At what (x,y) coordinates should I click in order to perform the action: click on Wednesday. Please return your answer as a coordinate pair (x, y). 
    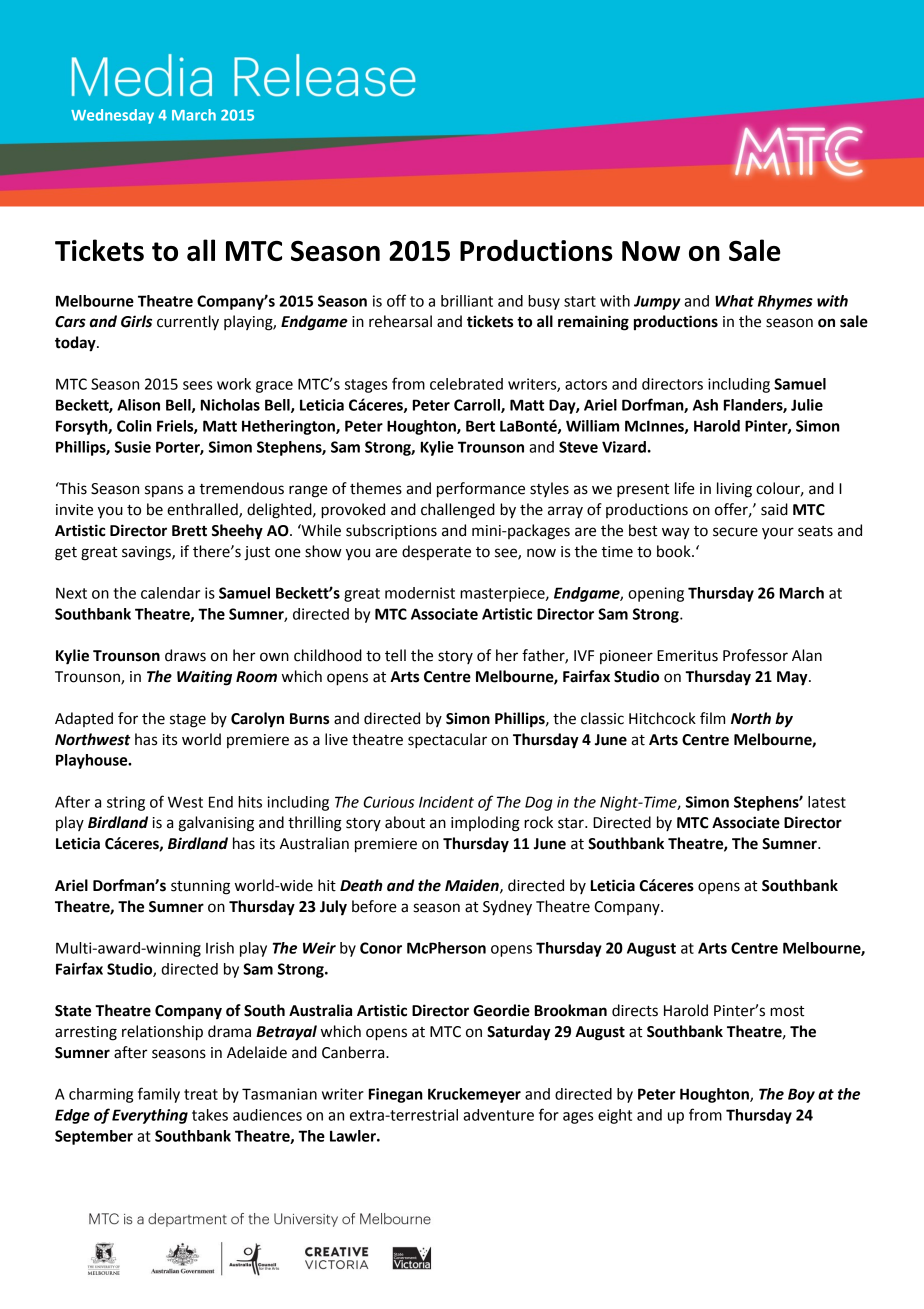
    Looking at the image, I should click on (112, 116).
